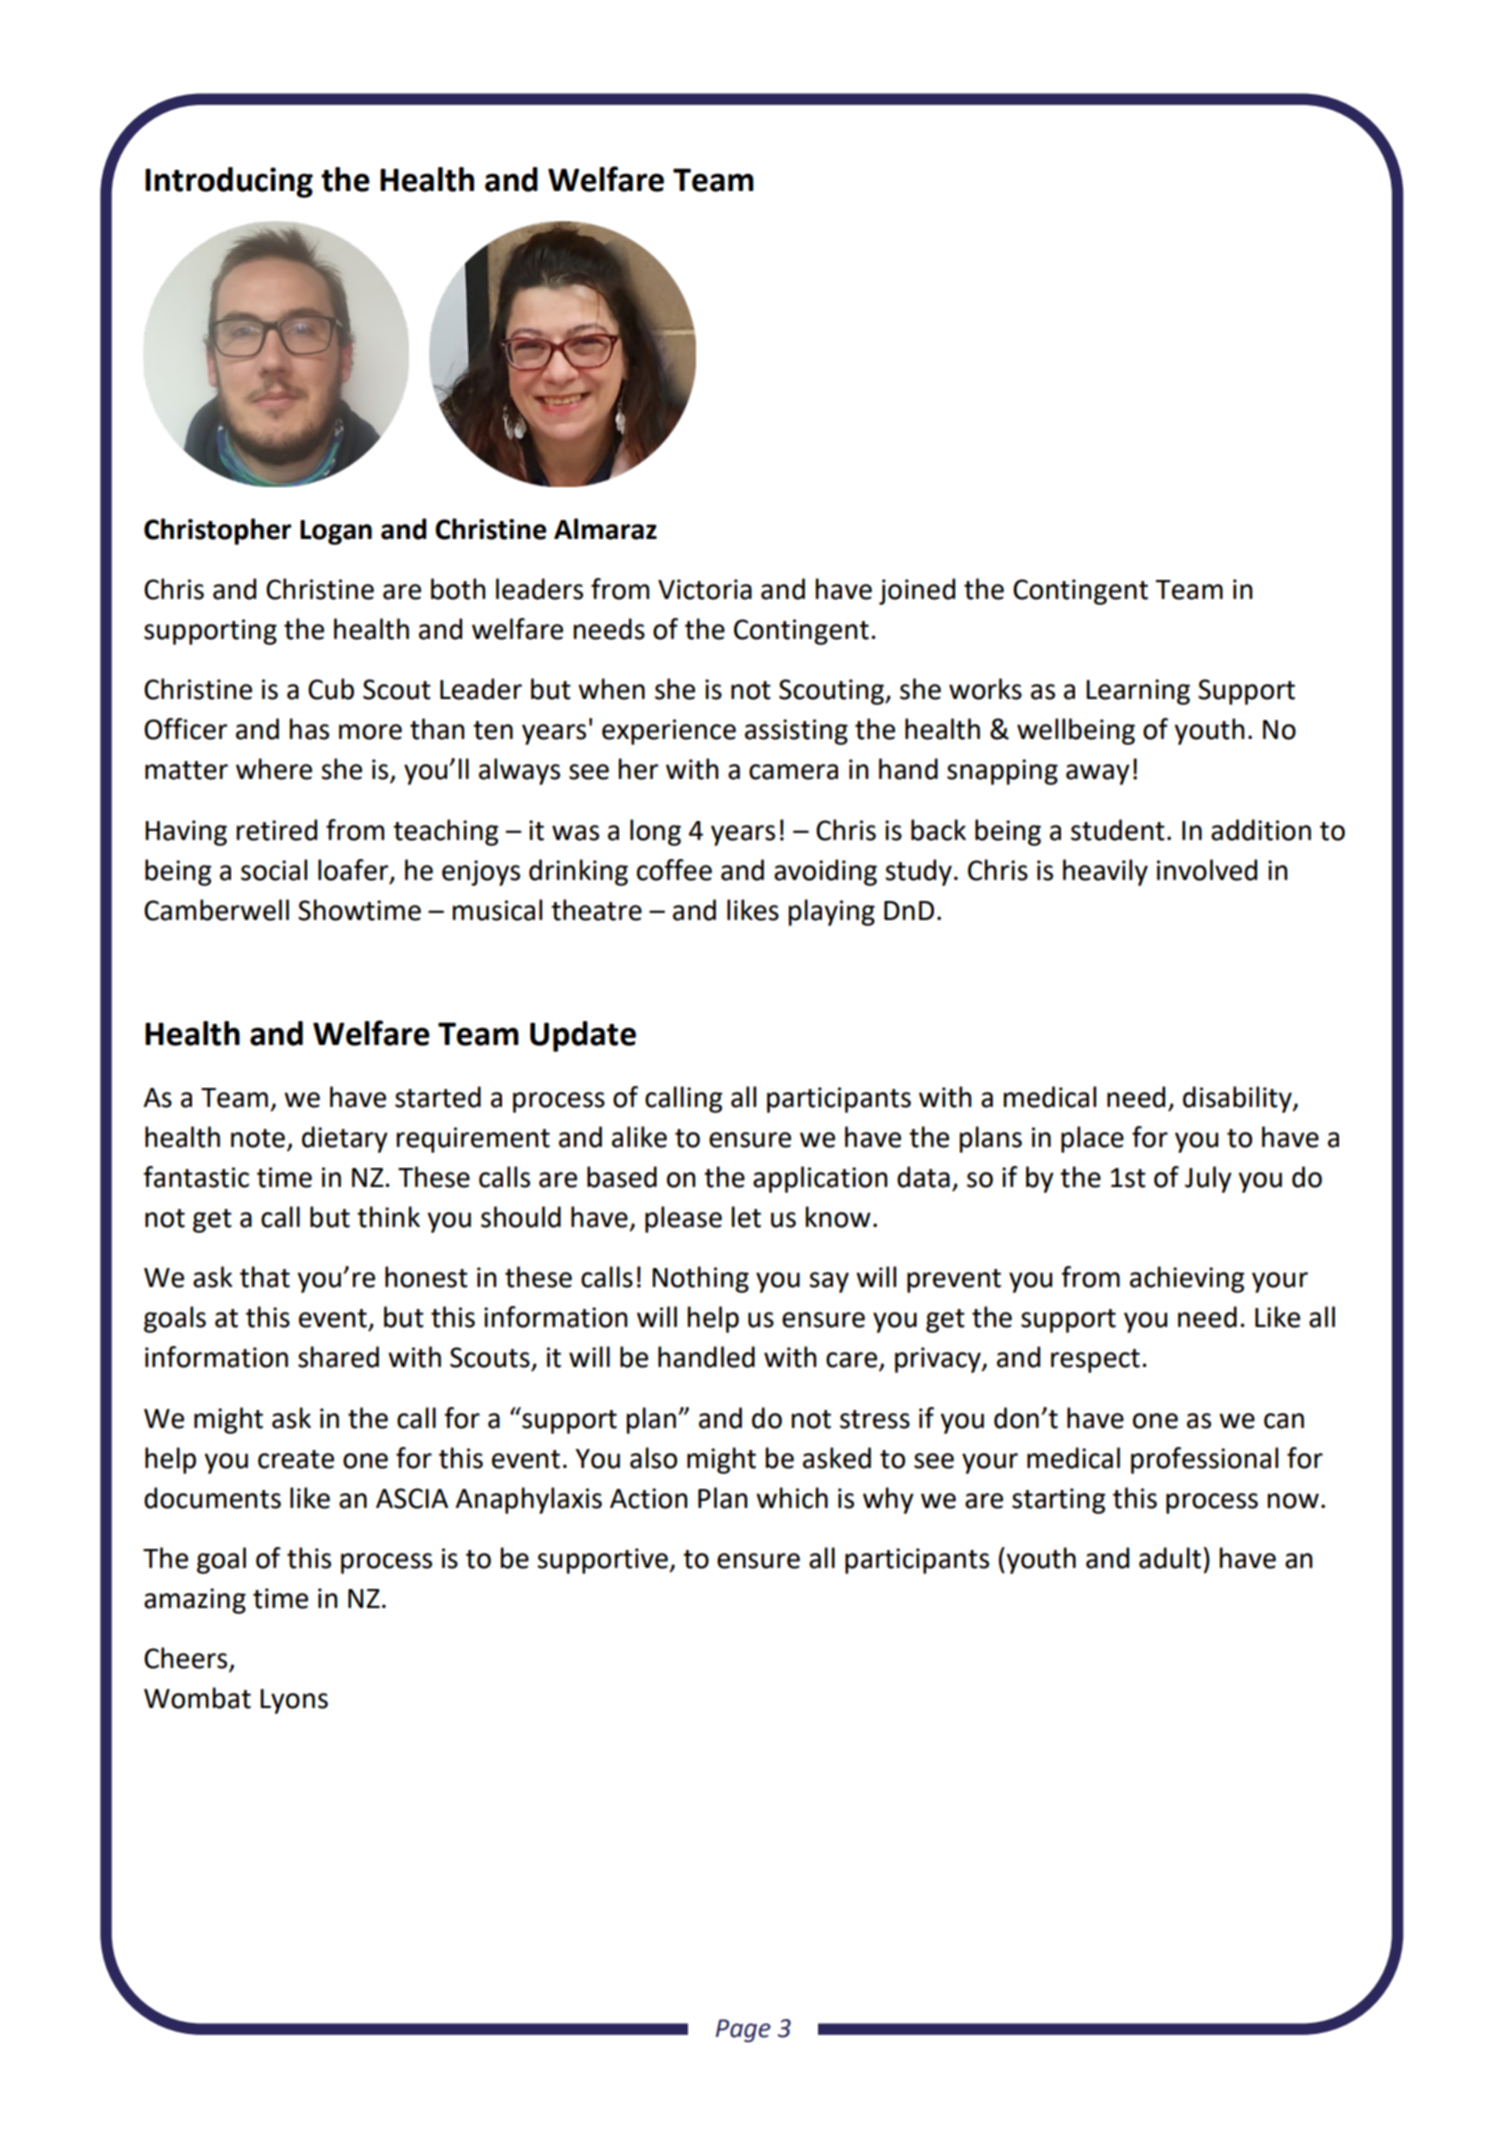 The image size is (1507, 2131). I want to click on student, so click(1118, 830).
